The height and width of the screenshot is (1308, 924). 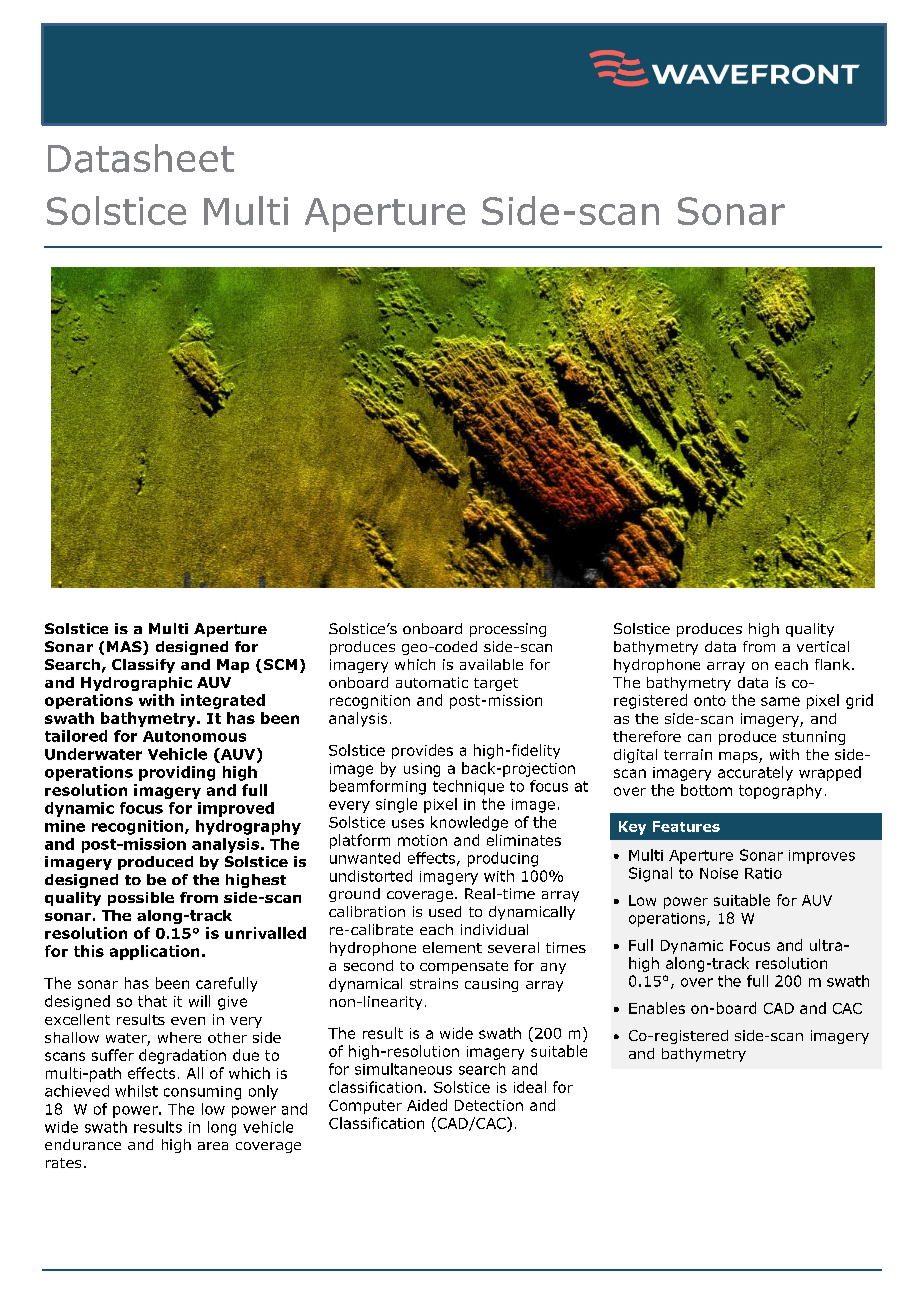 I want to click on MAS, so click(x=125, y=648).
